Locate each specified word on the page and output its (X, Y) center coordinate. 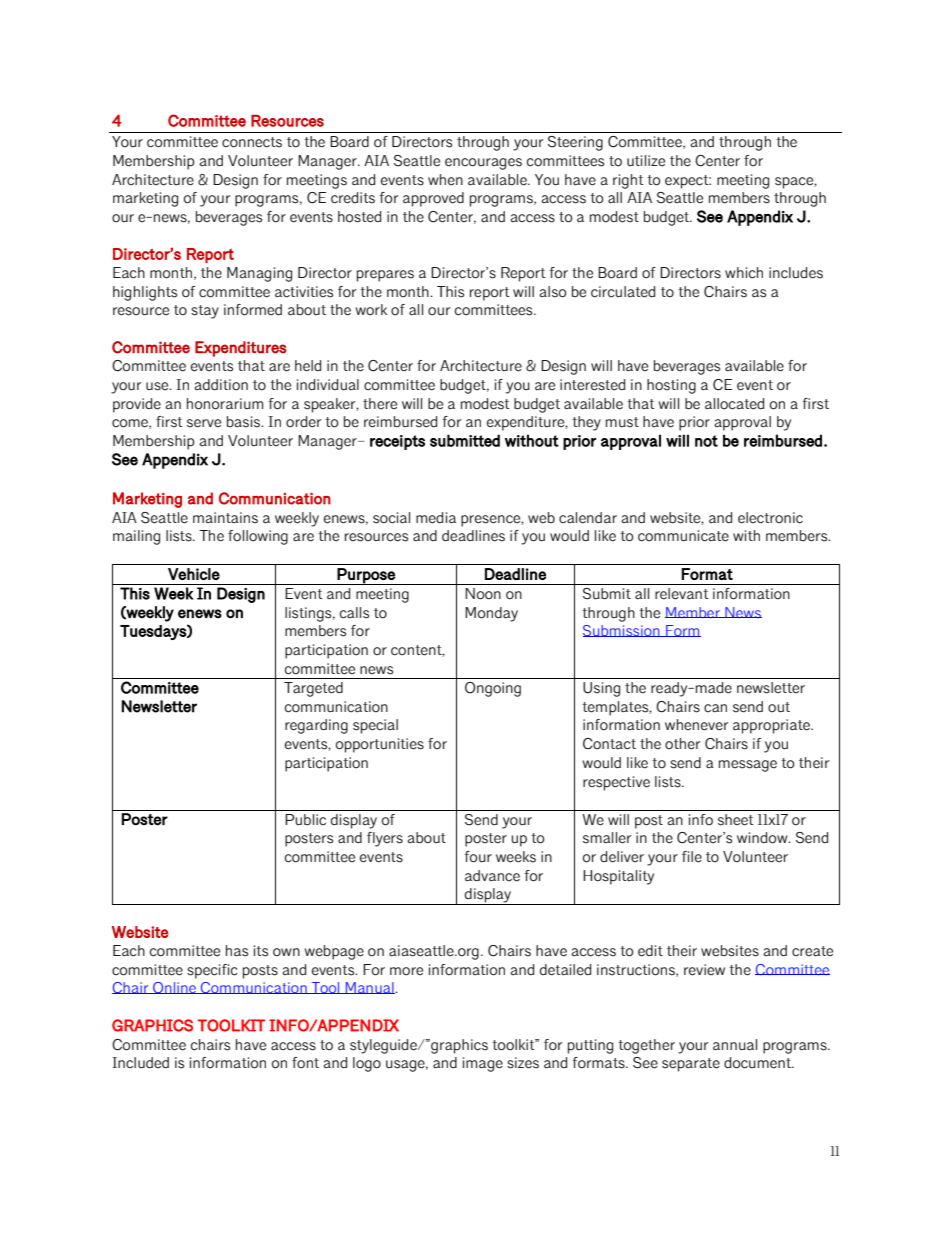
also (553, 292)
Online (174, 988)
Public (305, 820)
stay (205, 312)
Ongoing (493, 689)
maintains (225, 518)
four (478, 857)
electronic (770, 518)
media (436, 518)
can (715, 708)
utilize (646, 161)
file (692, 857)
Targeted (313, 689)
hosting (671, 386)
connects (252, 142)
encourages (483, 164)
